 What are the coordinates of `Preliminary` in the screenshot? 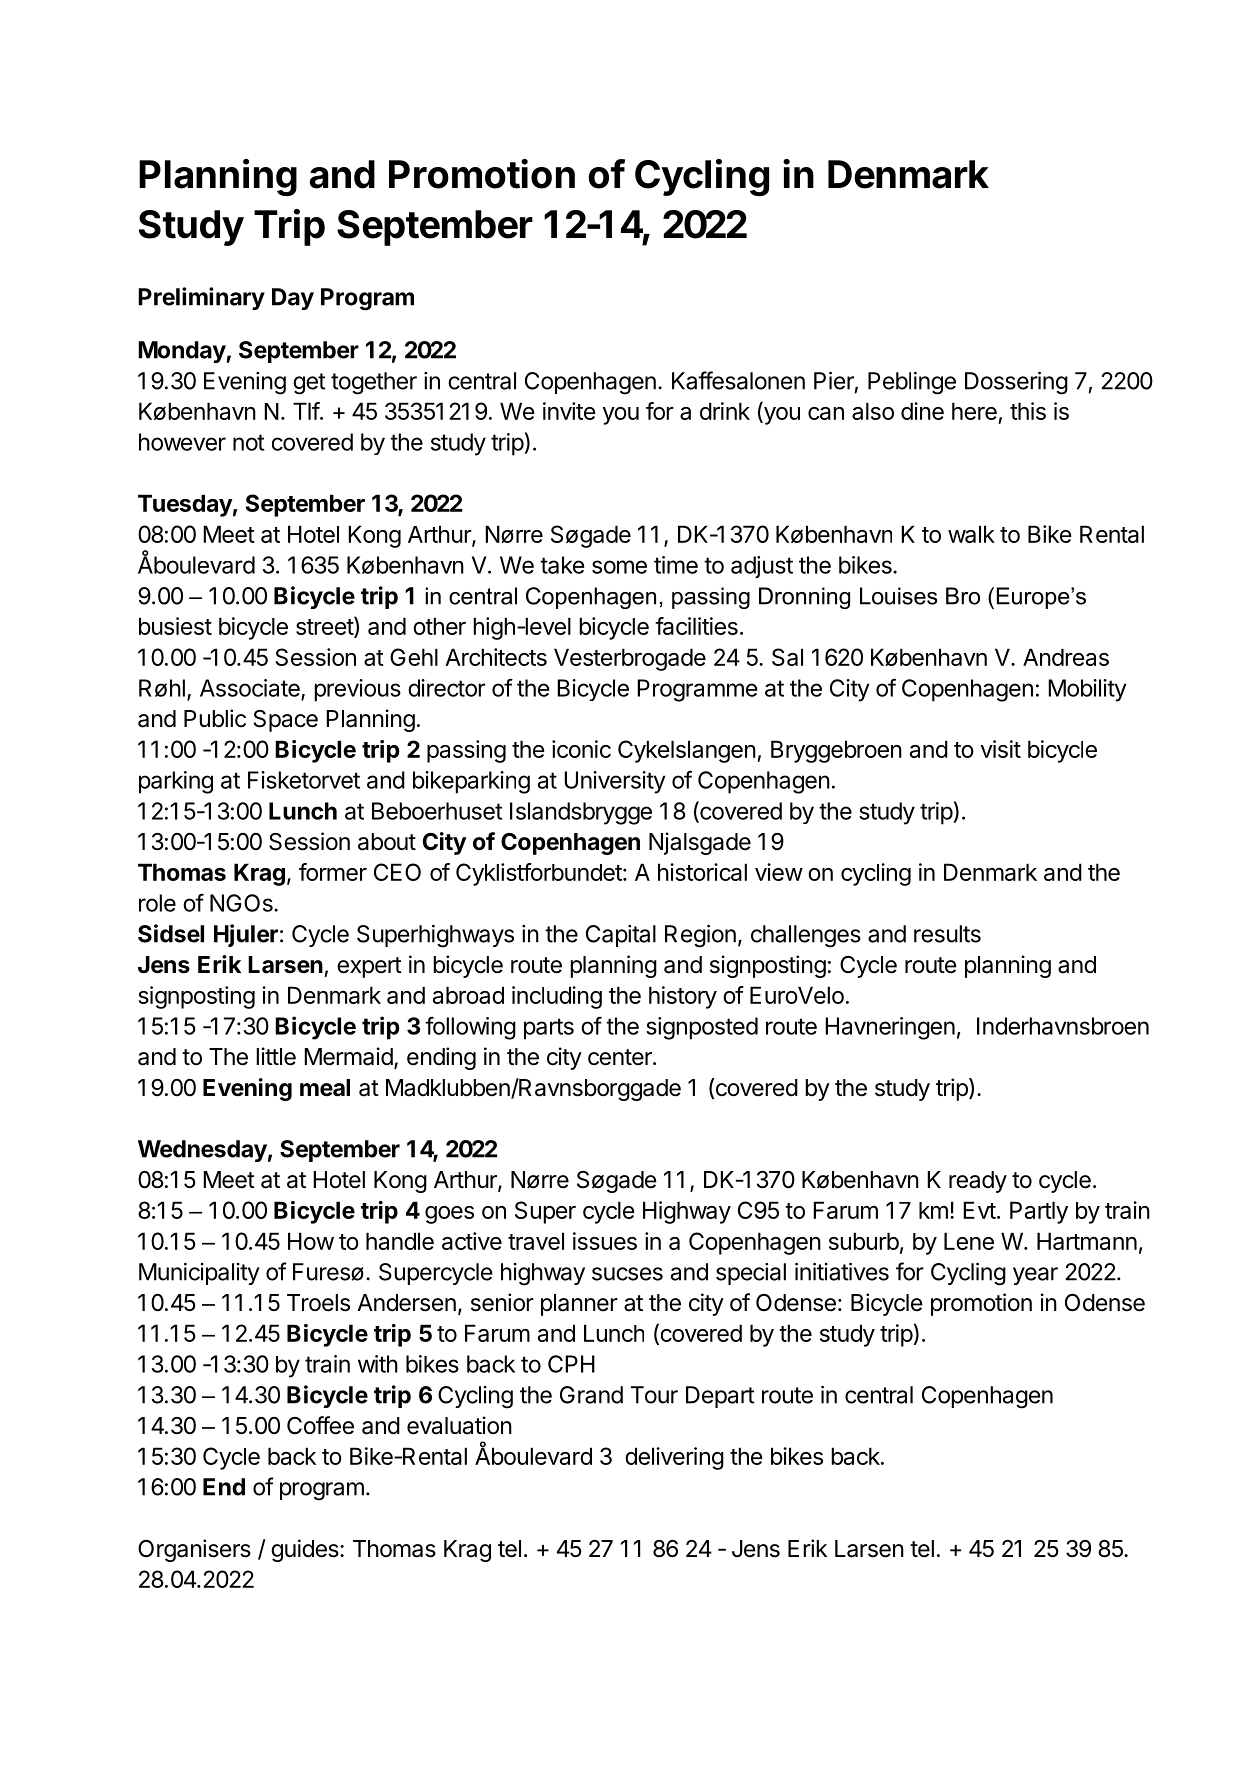 It's located at (201, 298).
